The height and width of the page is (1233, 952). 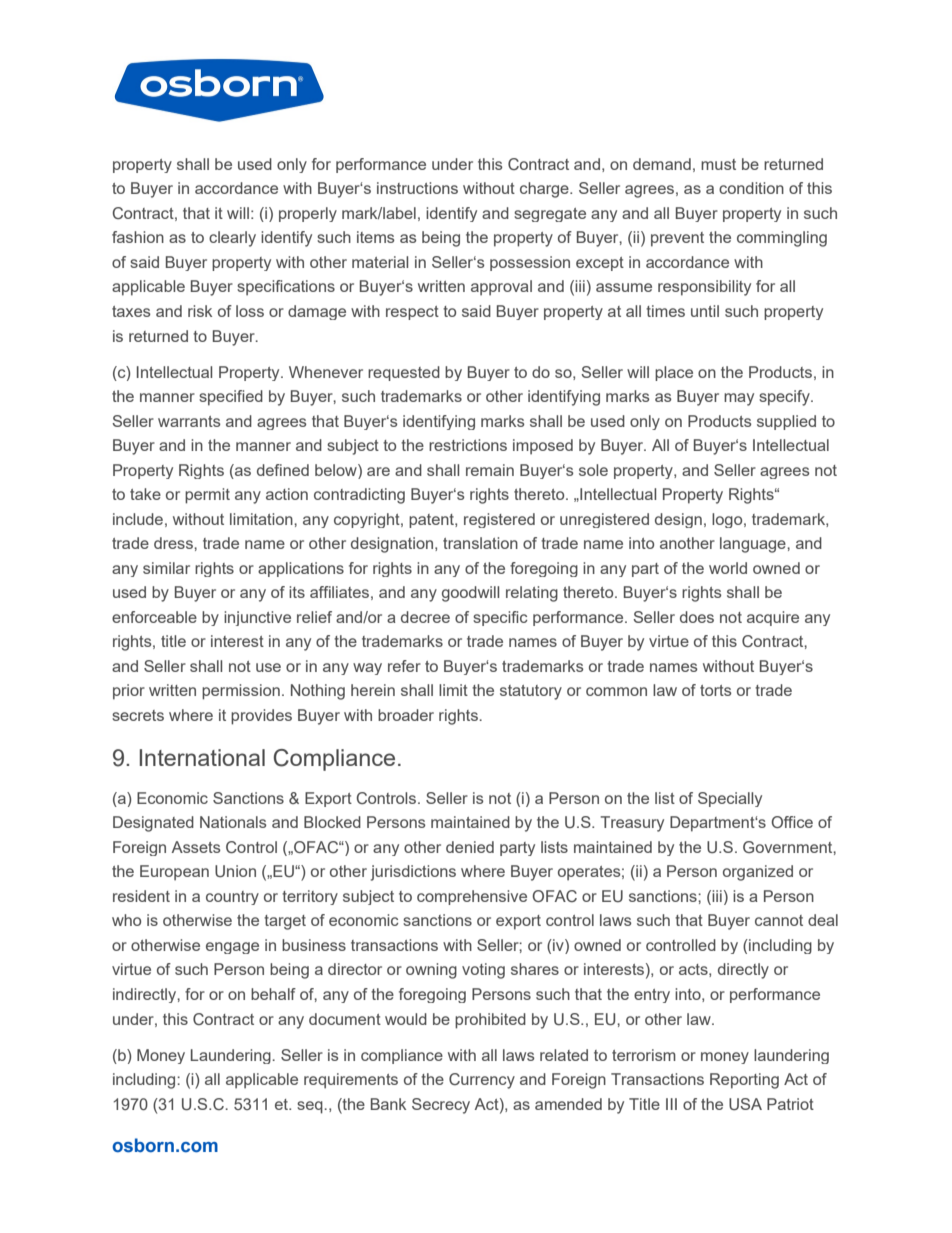 What do you see at coordinates (417, 188) in the page?
I see `instructions` at bounding box center [417, 188].
